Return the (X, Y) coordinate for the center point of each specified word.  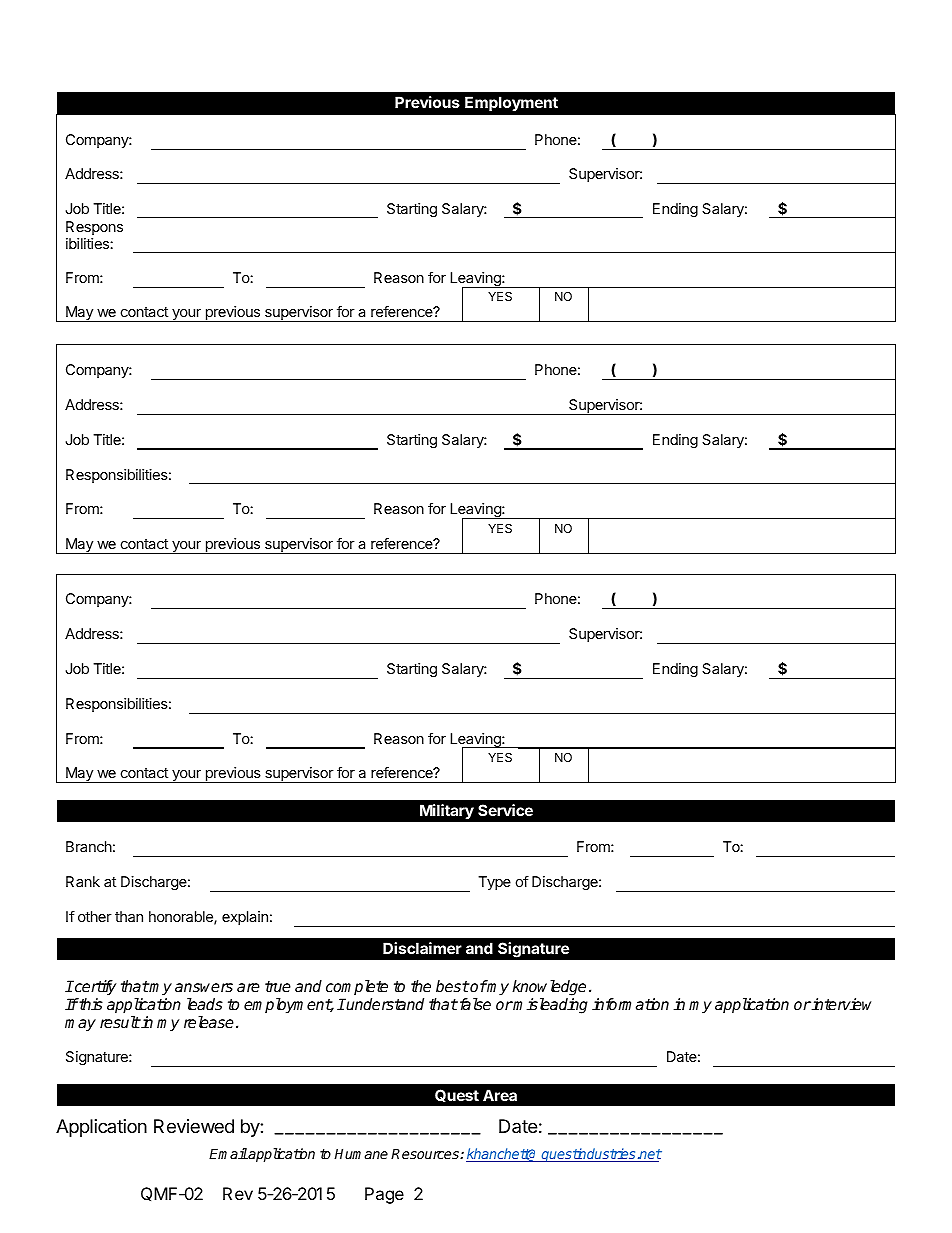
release (209, 1022)
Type (494, 883)
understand (384, 1004)
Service (505, 810)
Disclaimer (422, 948)
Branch (89, 846)
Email (228, 1153)
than (129, 916)
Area (500, 1095)
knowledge (549, 989)
